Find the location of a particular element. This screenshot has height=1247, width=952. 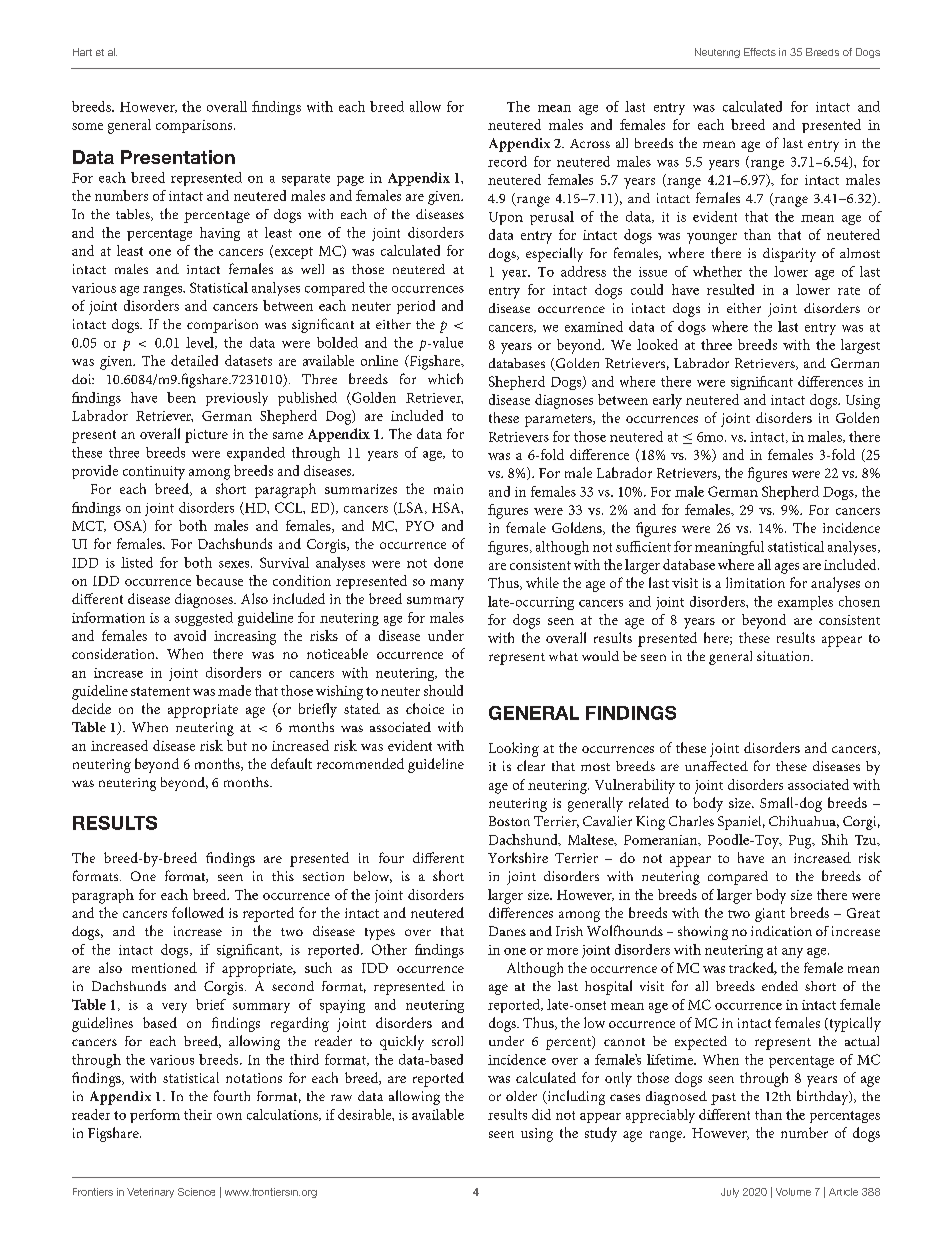

record is located at coordinates (507, 161).
